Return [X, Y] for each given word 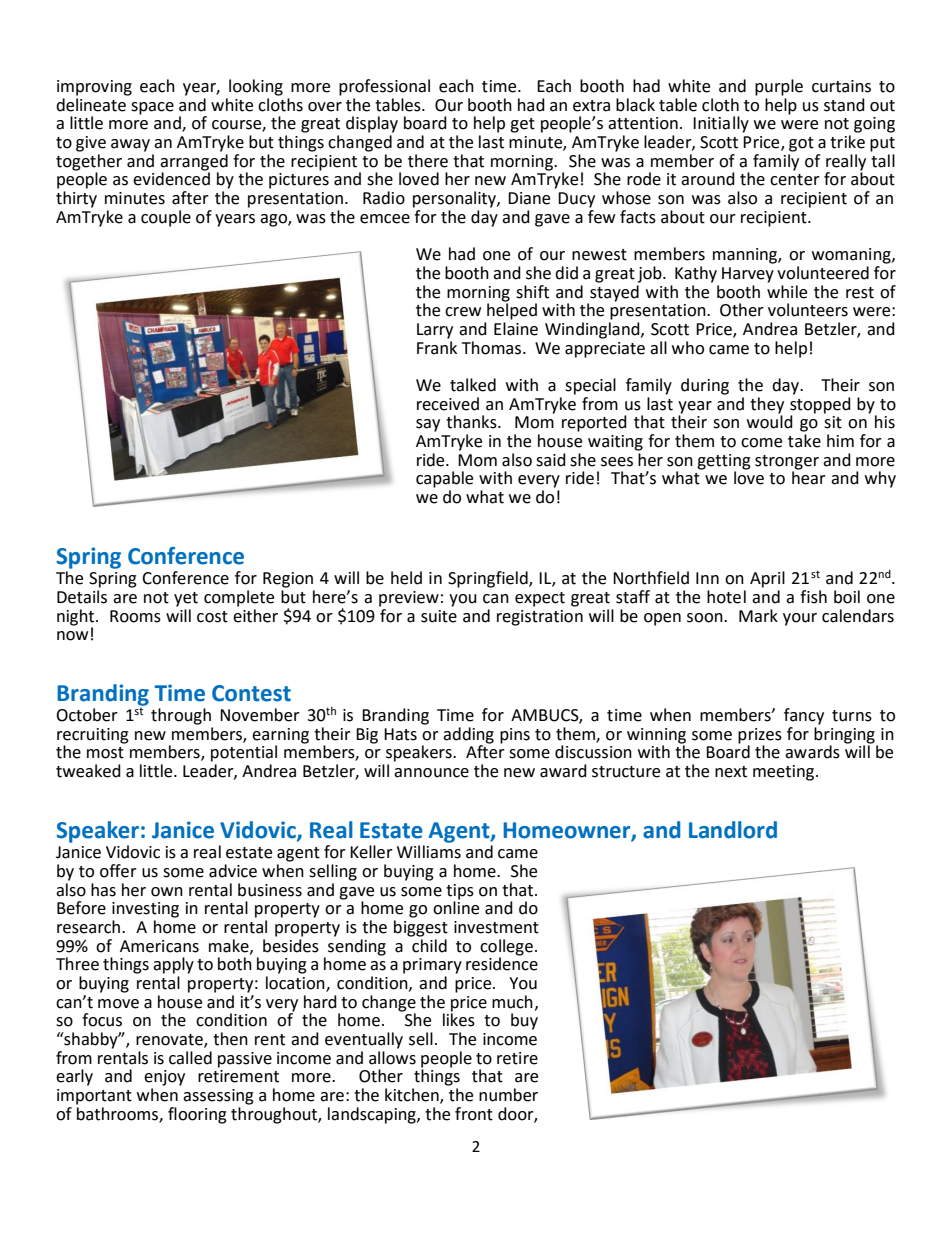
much [512, 1002]
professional [384, 87]
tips [460, 892]
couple [166, 218]
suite [439, 616]
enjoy [164, 1078]
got [801, 144]
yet [186, 599]
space [152, 108]
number [508, 1095]
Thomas [493, 348]
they [767, 405]
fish [813, 597]
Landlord [733, 830]
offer [118, 871]
